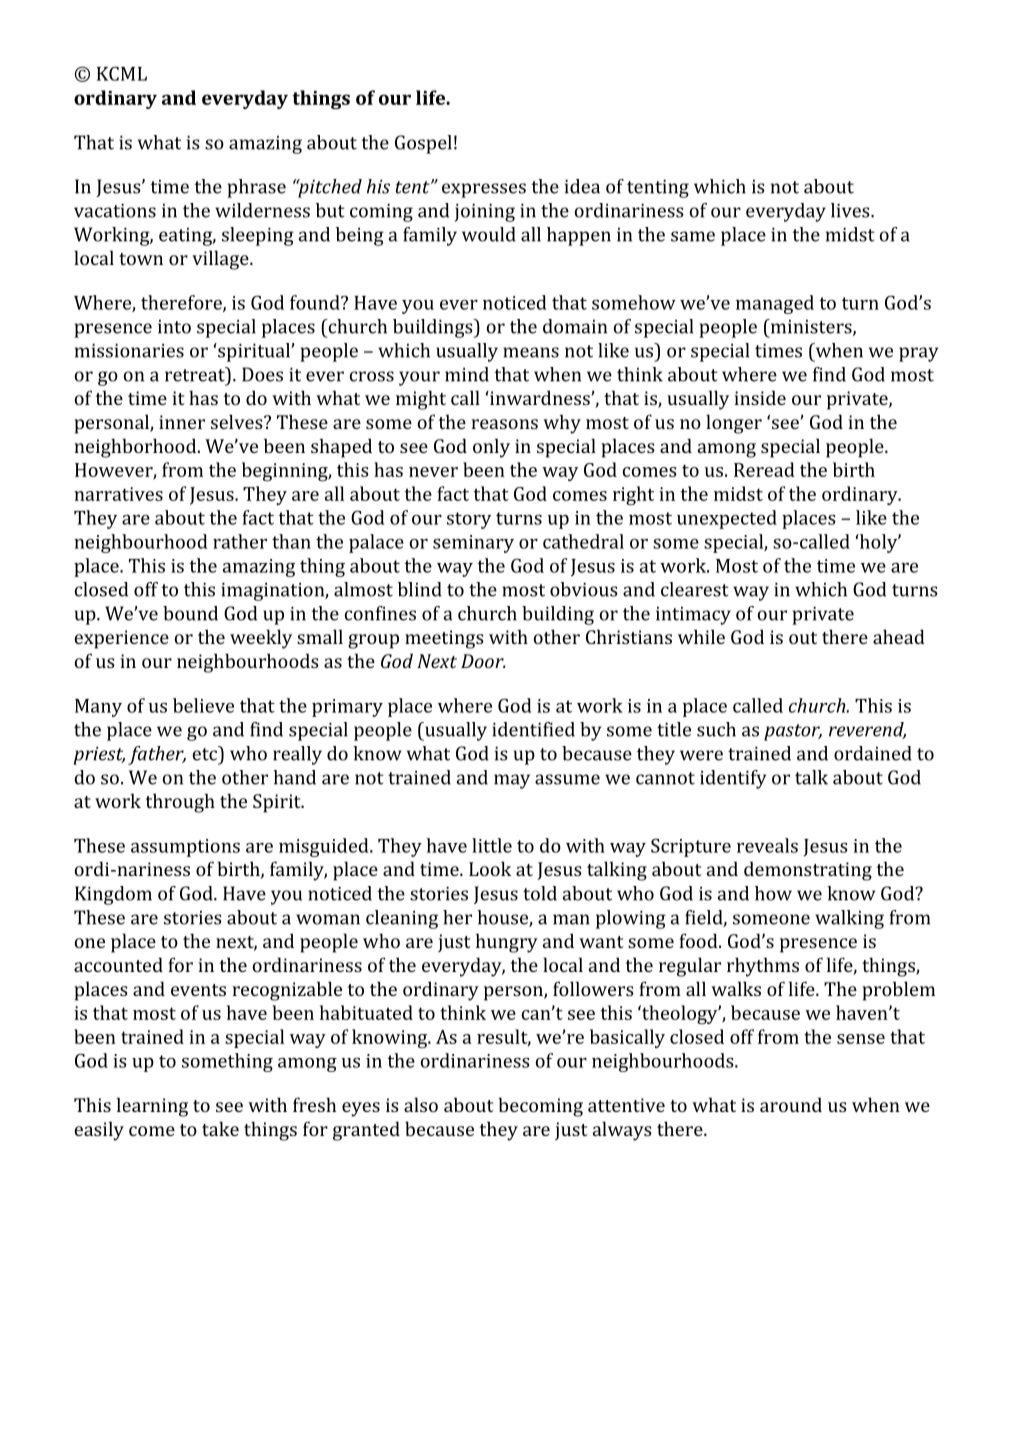  Describe the element at coordinates (185, 848) in the document. I see `assumptions` at that location.
